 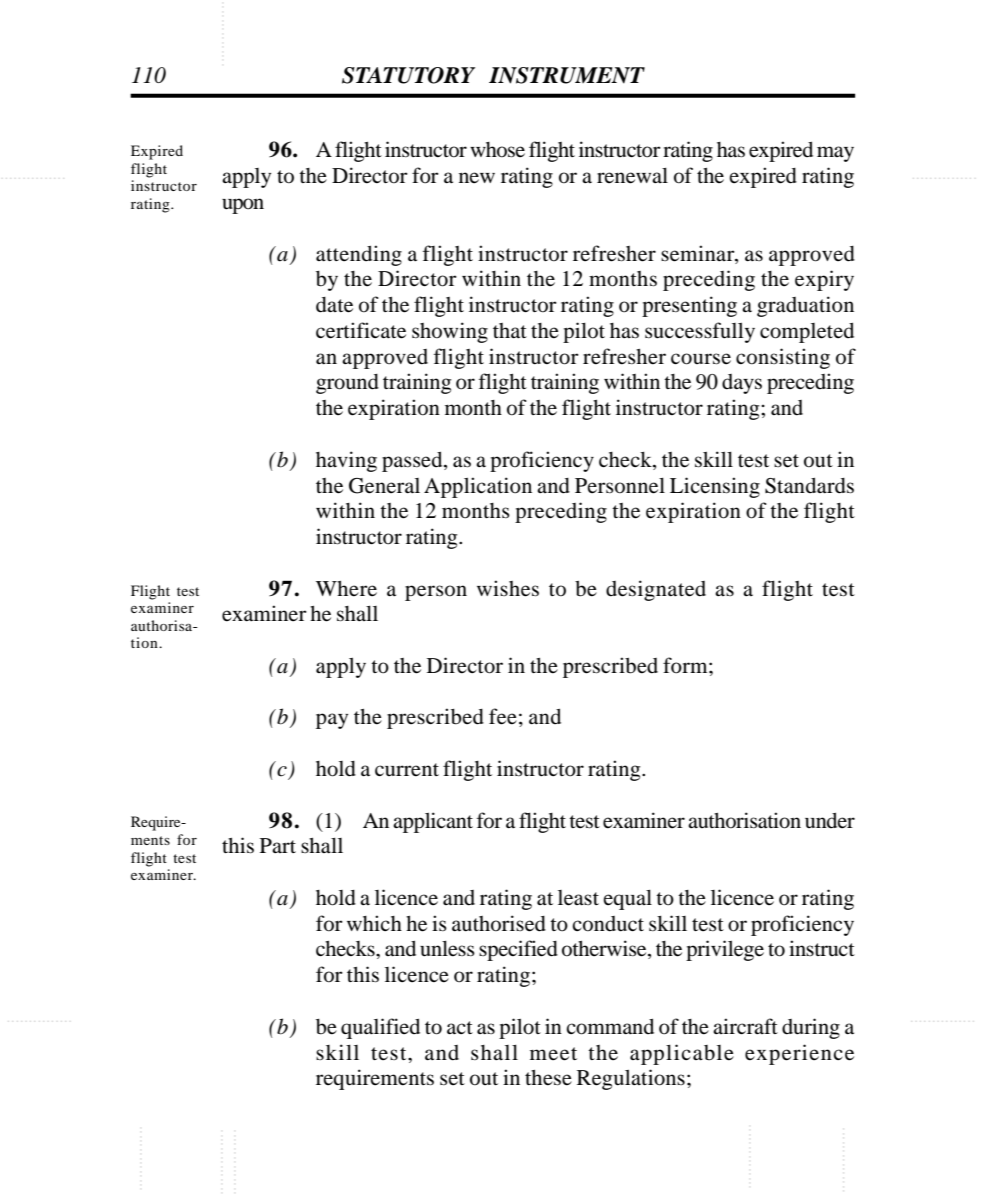 What do you see at coordinates (567, 75) in the screenshot?
I see `INSTRUMENT` at bounding box center [567, 75].
